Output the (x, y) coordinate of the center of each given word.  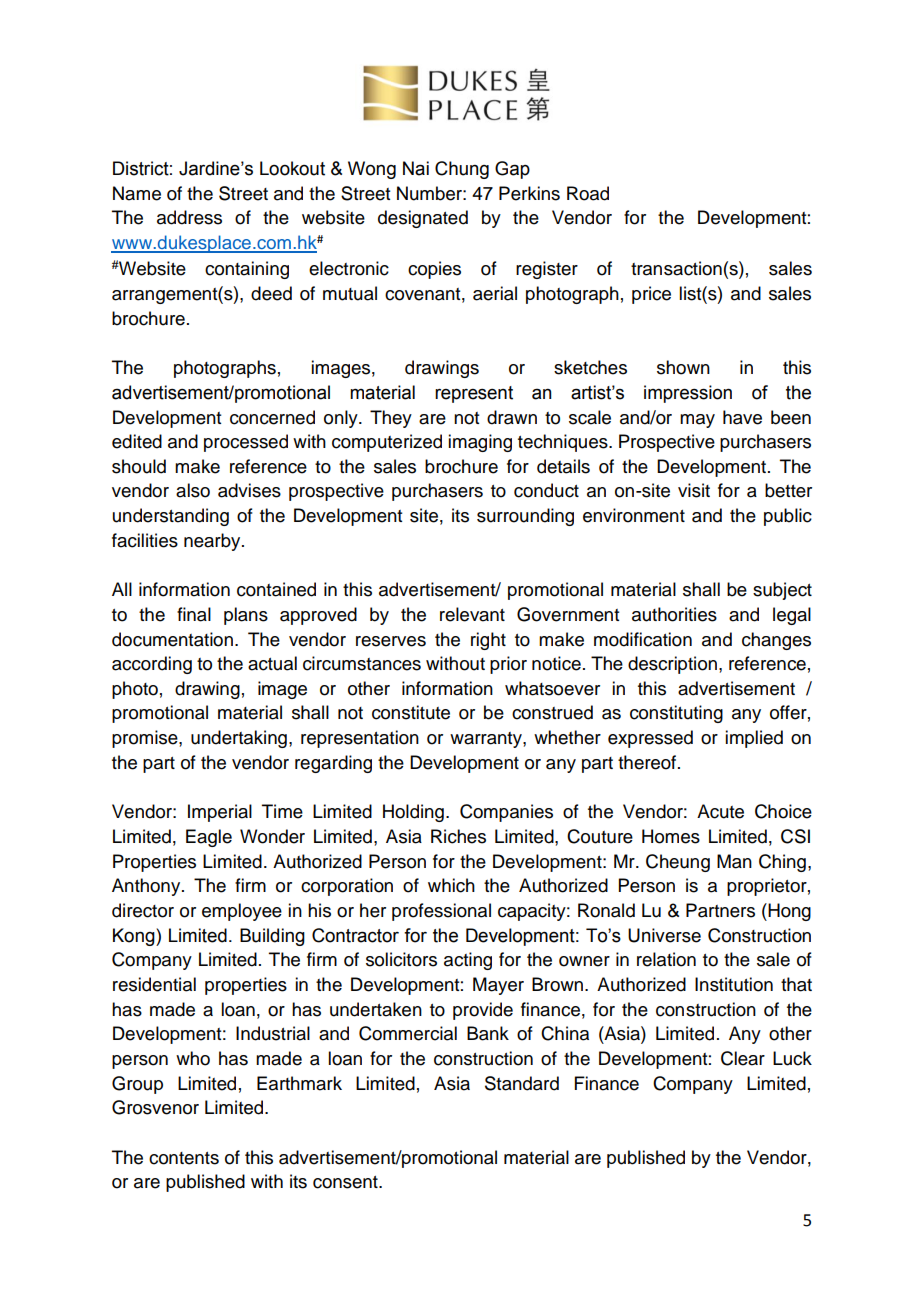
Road (588, 193)
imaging (480, 443)
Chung (462, 170)
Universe (664, 935)
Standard (522, 1083)
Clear (743, 1058)
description (672, 665)
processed (246, 443)
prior (508, 665)
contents (184, 1158)
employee (242, 912)
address (189, 217)
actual (272, 663)
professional (441, 912)
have (742, 417)
